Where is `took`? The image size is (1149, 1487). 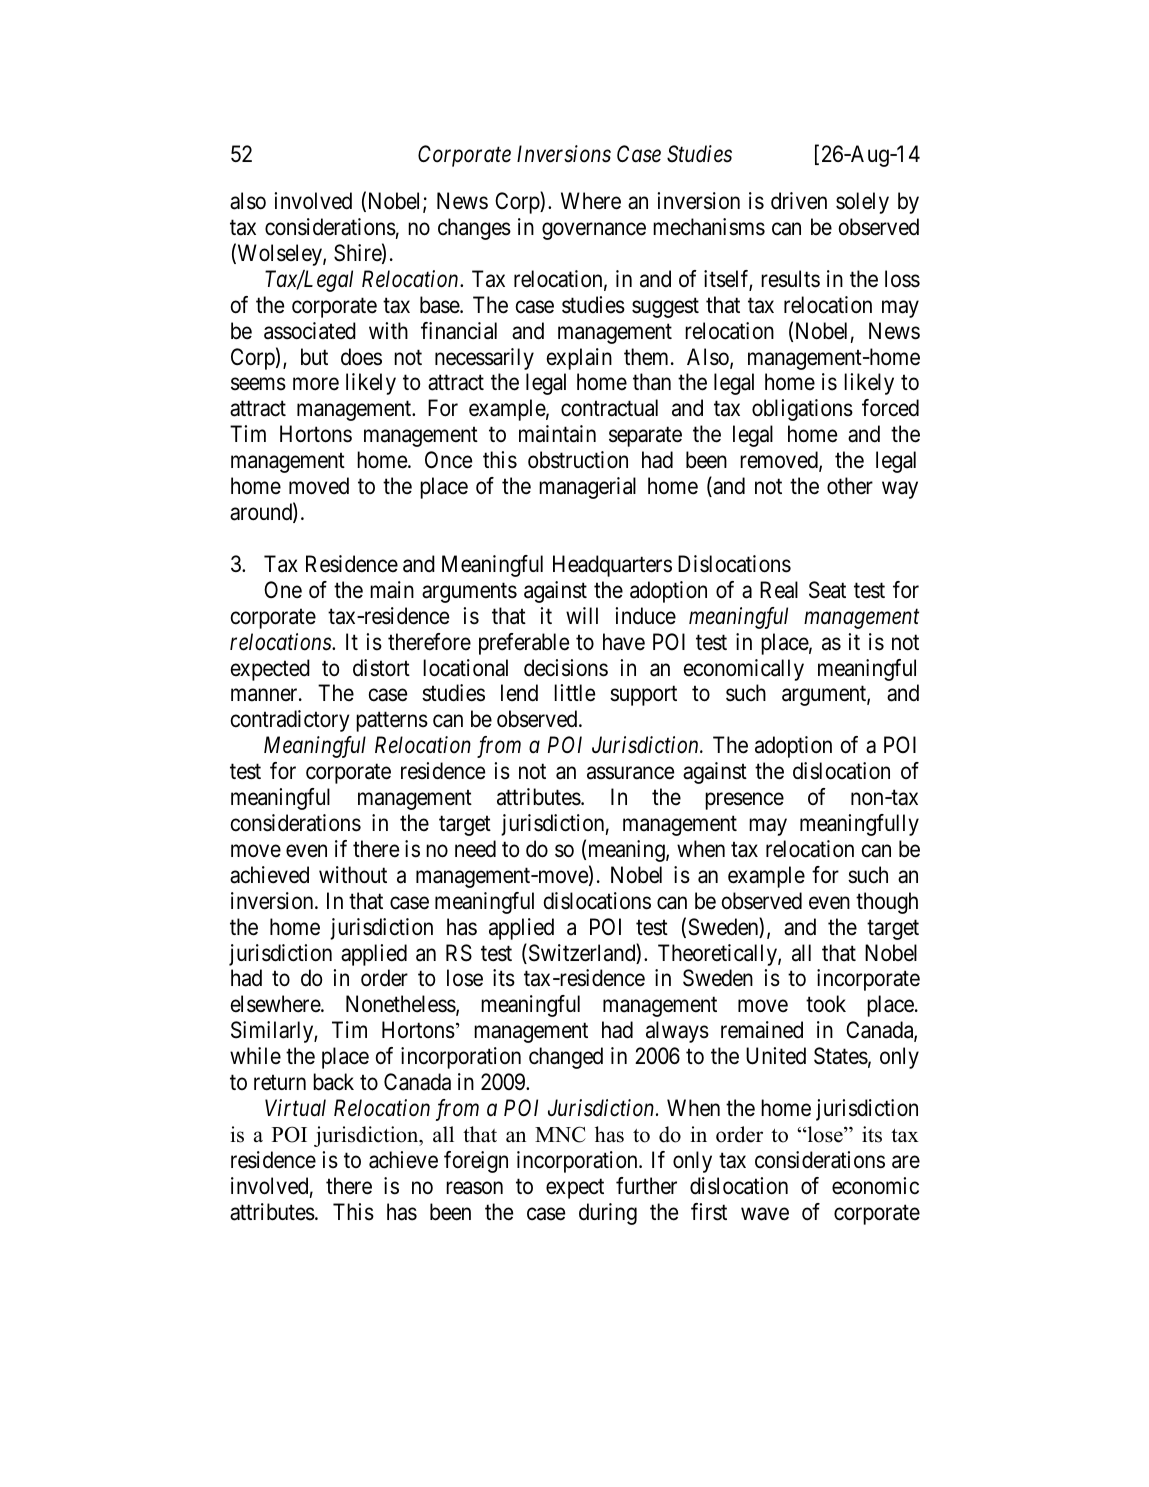
took is located at coordinates (826, 1004).
